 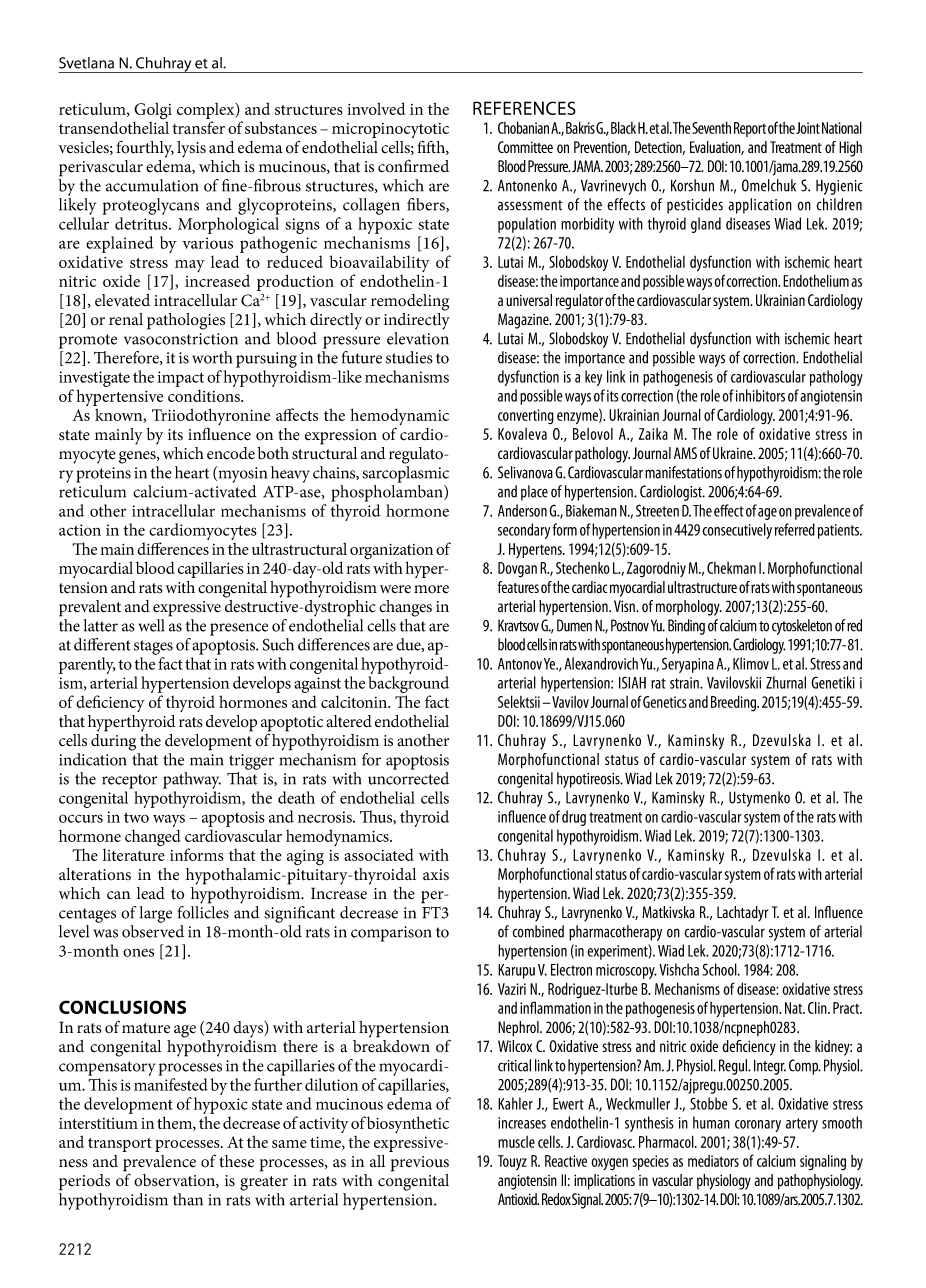 I want to click on uncorrected, so click(x=408, y=778).
